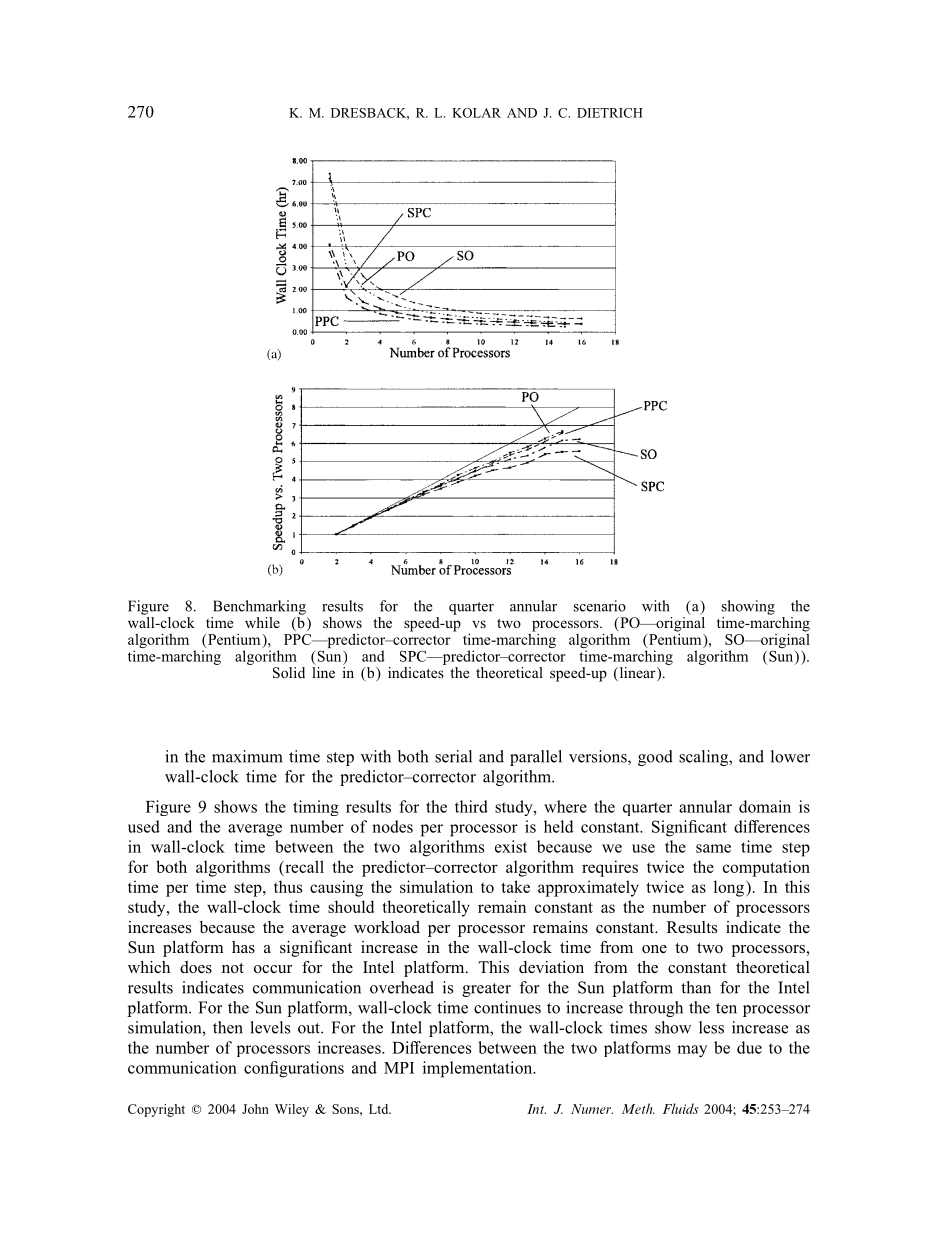 The height and width of the screenshot is (1238, 952). Describe the element at coordinates (610, 113) in the screenshot. I see `DIETRICH` at that location.
